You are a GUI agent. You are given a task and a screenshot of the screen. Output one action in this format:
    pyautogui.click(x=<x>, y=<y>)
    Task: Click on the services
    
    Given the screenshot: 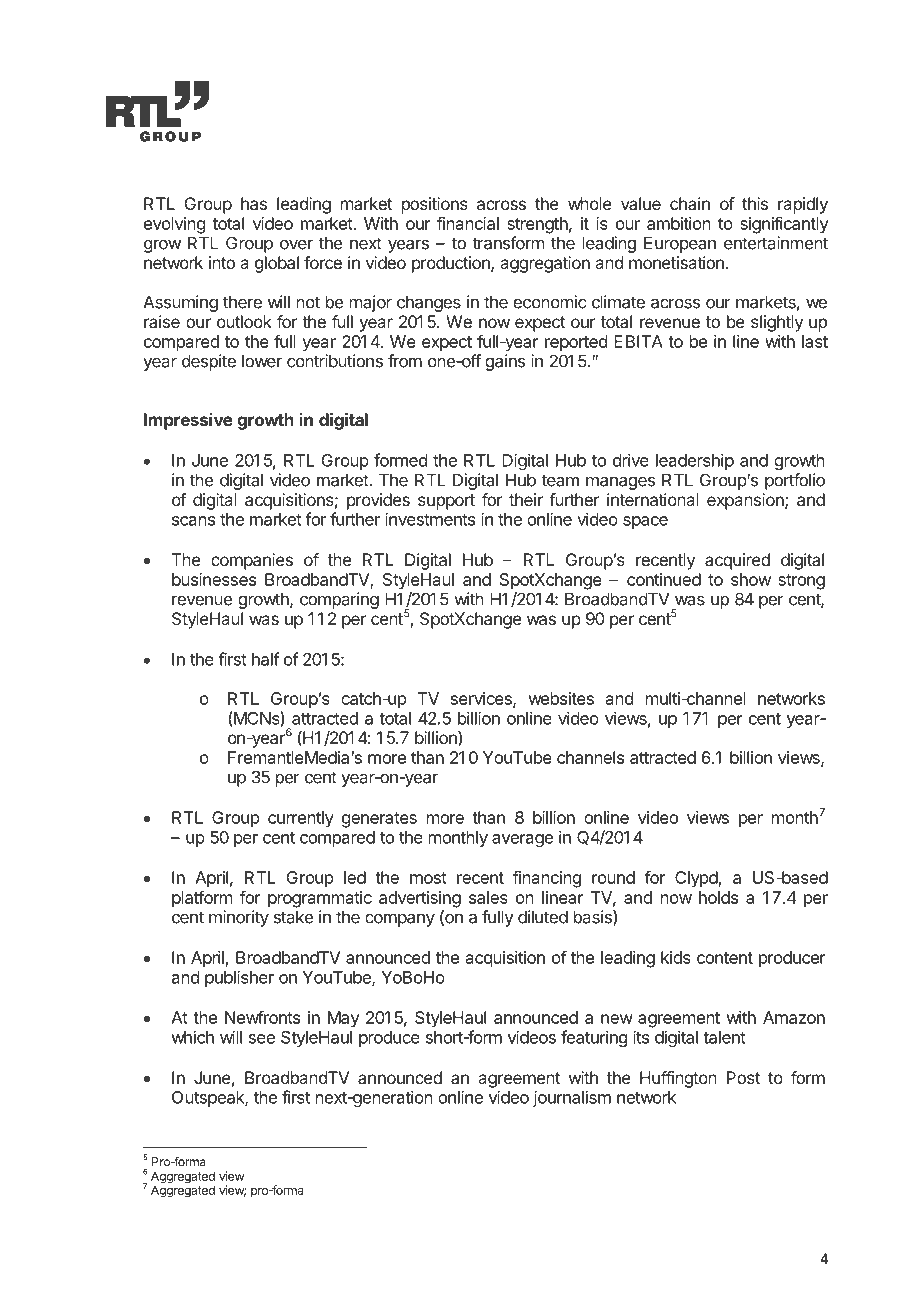 What is the action you would take?
    pyautogui.click(x=482, y=699)
